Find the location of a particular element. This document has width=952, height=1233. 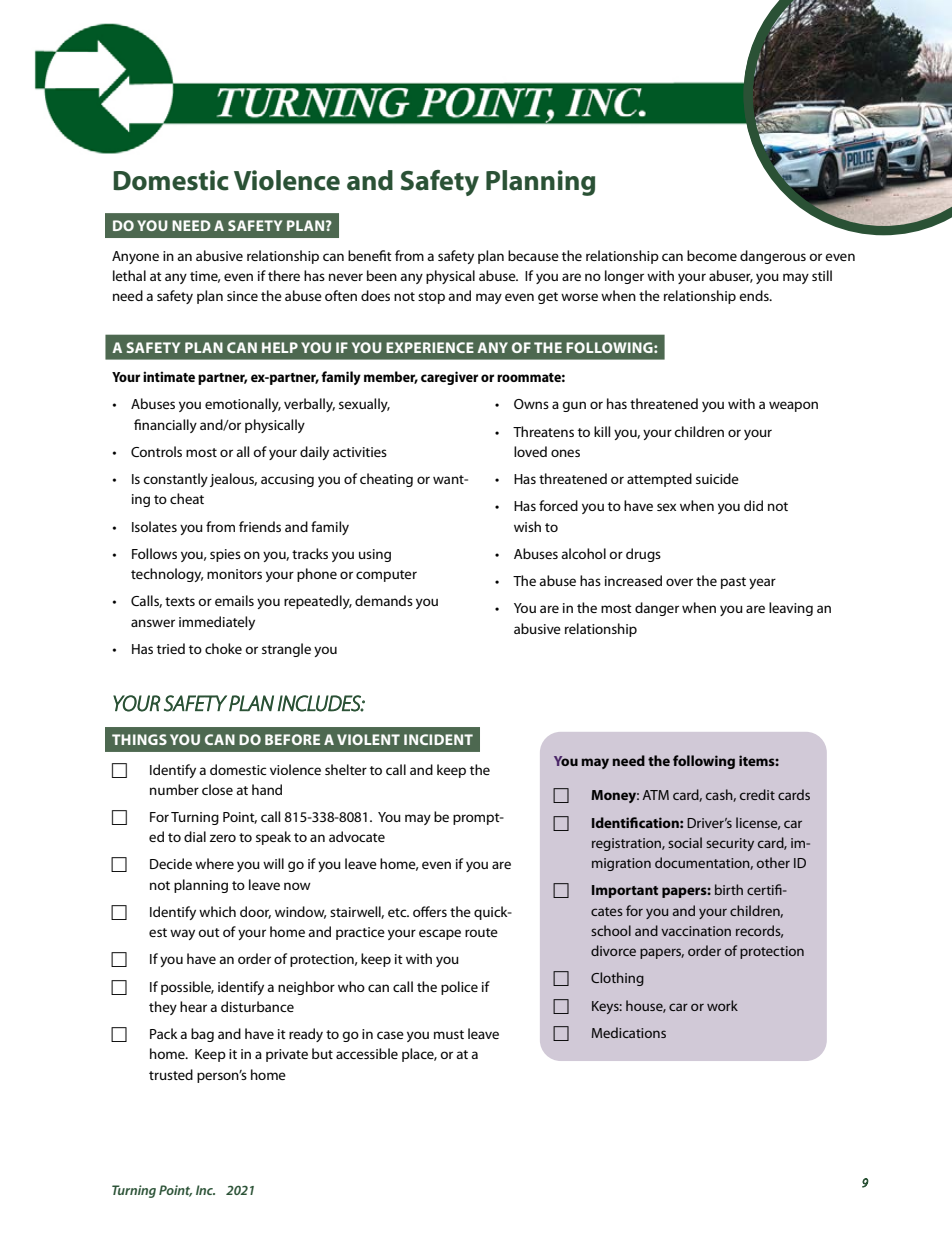

emails is located at coordinates (234, 600).
